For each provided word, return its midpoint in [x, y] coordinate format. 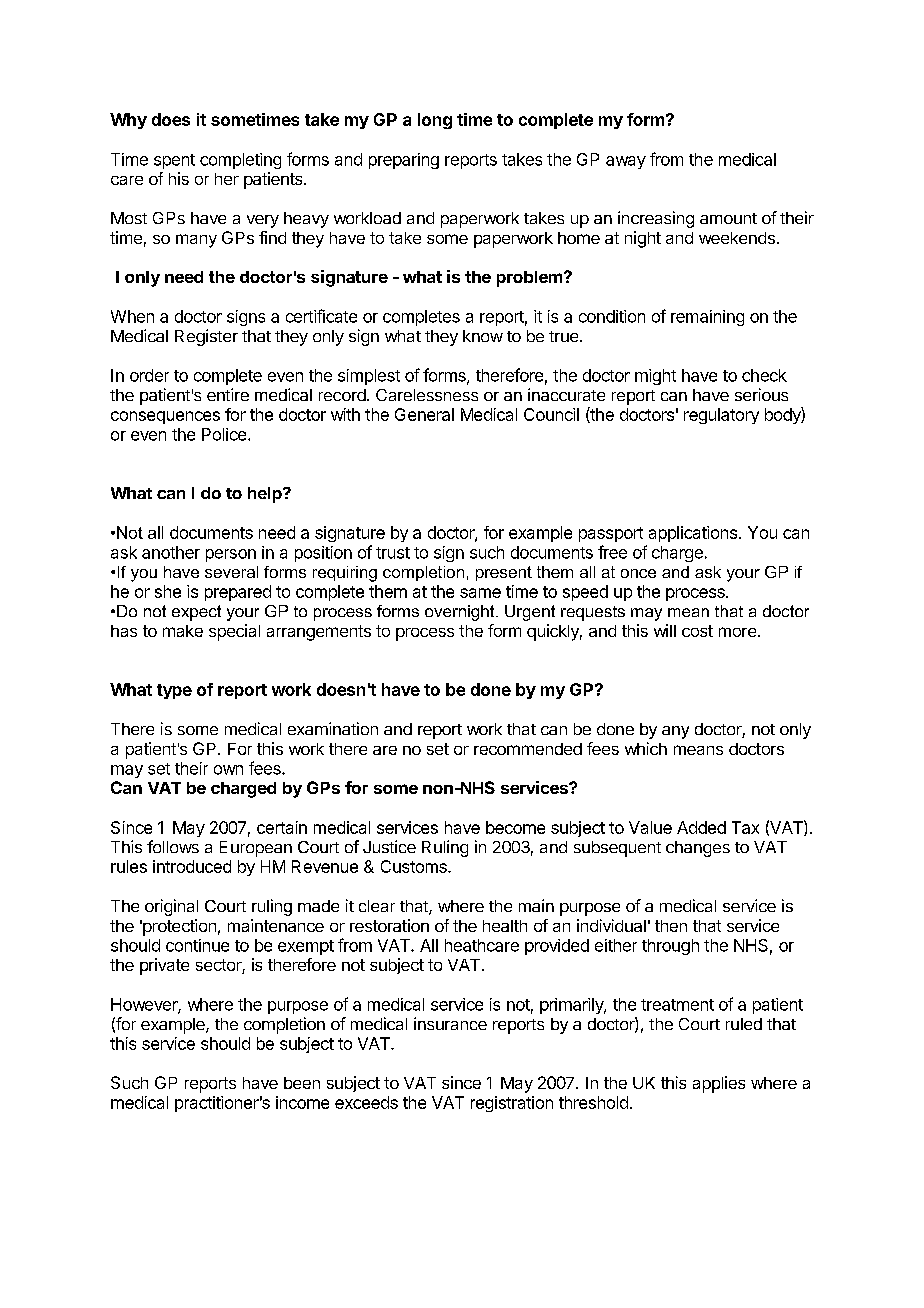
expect [196, 613]
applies [719, 1084]
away [626, 162]
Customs [415, 866]
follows [173, 846]
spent [174, 161]
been [302, 1083]
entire [228, 394]
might [655, 377]
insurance [450, 1023]
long [435, 121]
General [424, 414]
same [480, 593]
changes [698, 849]
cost [697, 631]
